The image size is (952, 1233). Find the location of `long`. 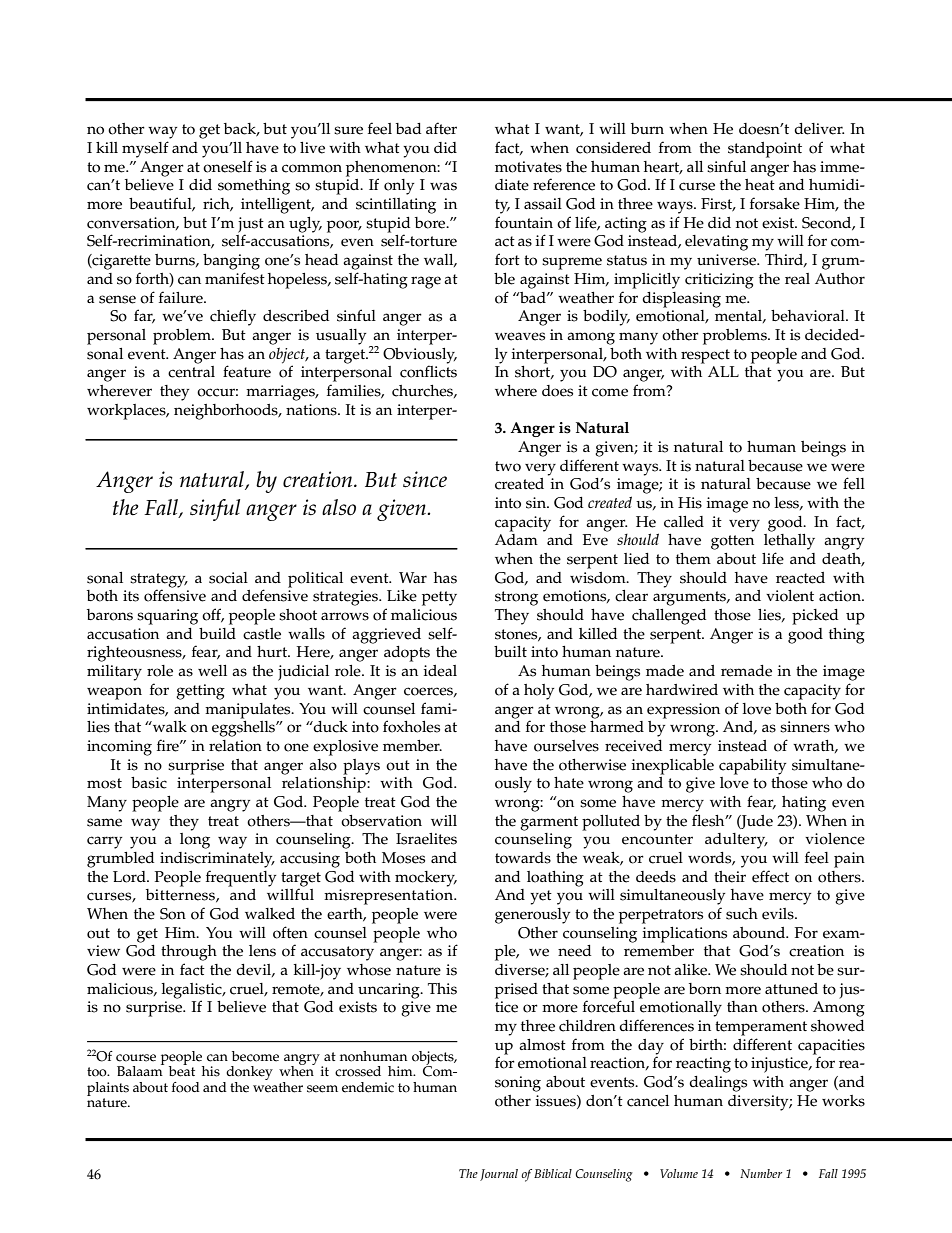

long is located at coordinates (195, 841).
